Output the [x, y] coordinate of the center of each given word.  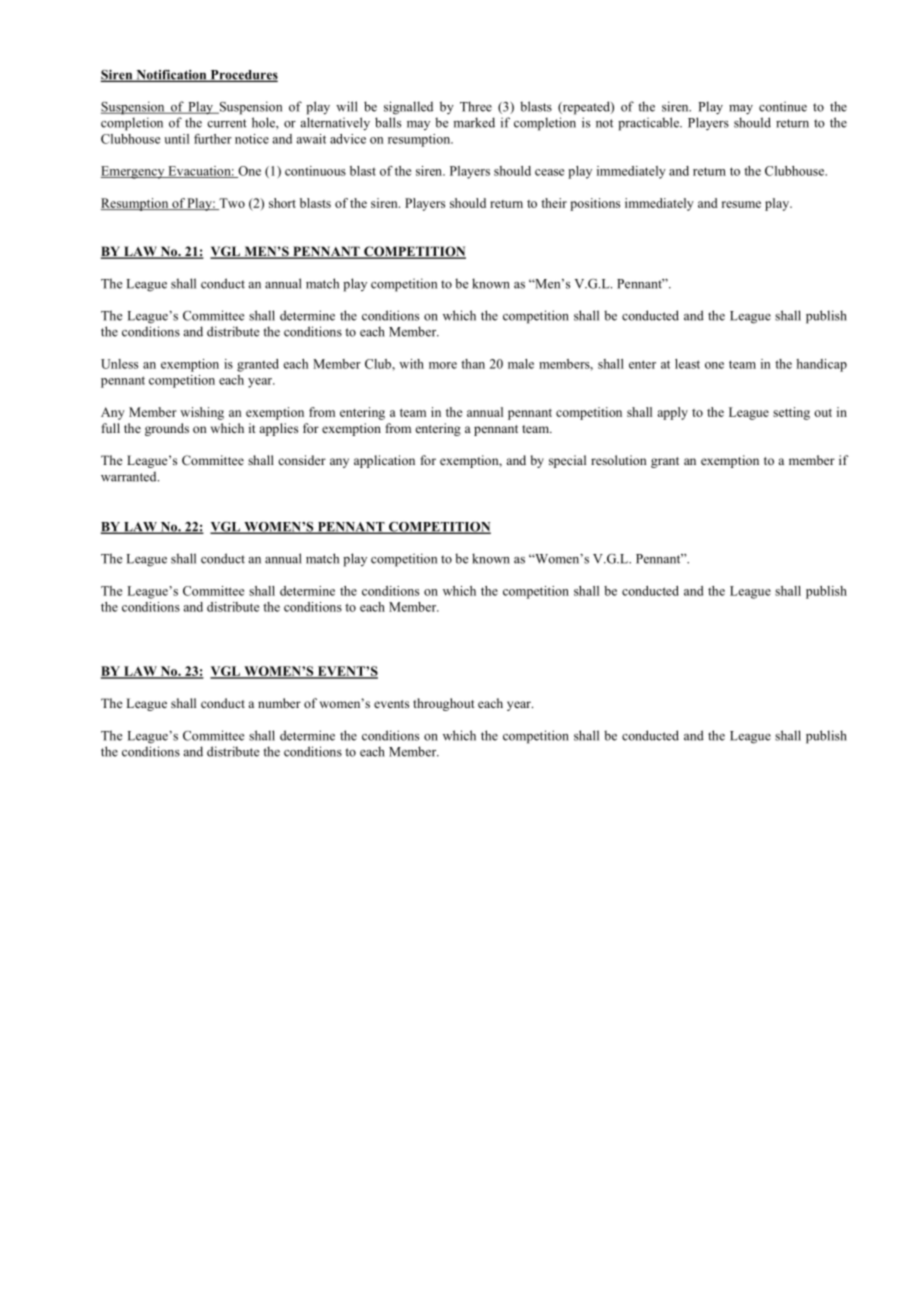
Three [476, 106]
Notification [171, 76]
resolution [619, 460]
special [567, 461]
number [279, 703]
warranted [130, 476]
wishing [202, 413]
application [384, 461]
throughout [444, 704]
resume [741, 204]
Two [231, 204]
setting [791, 413]
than [473, 364]
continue [783, 106]
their [554, 203]
